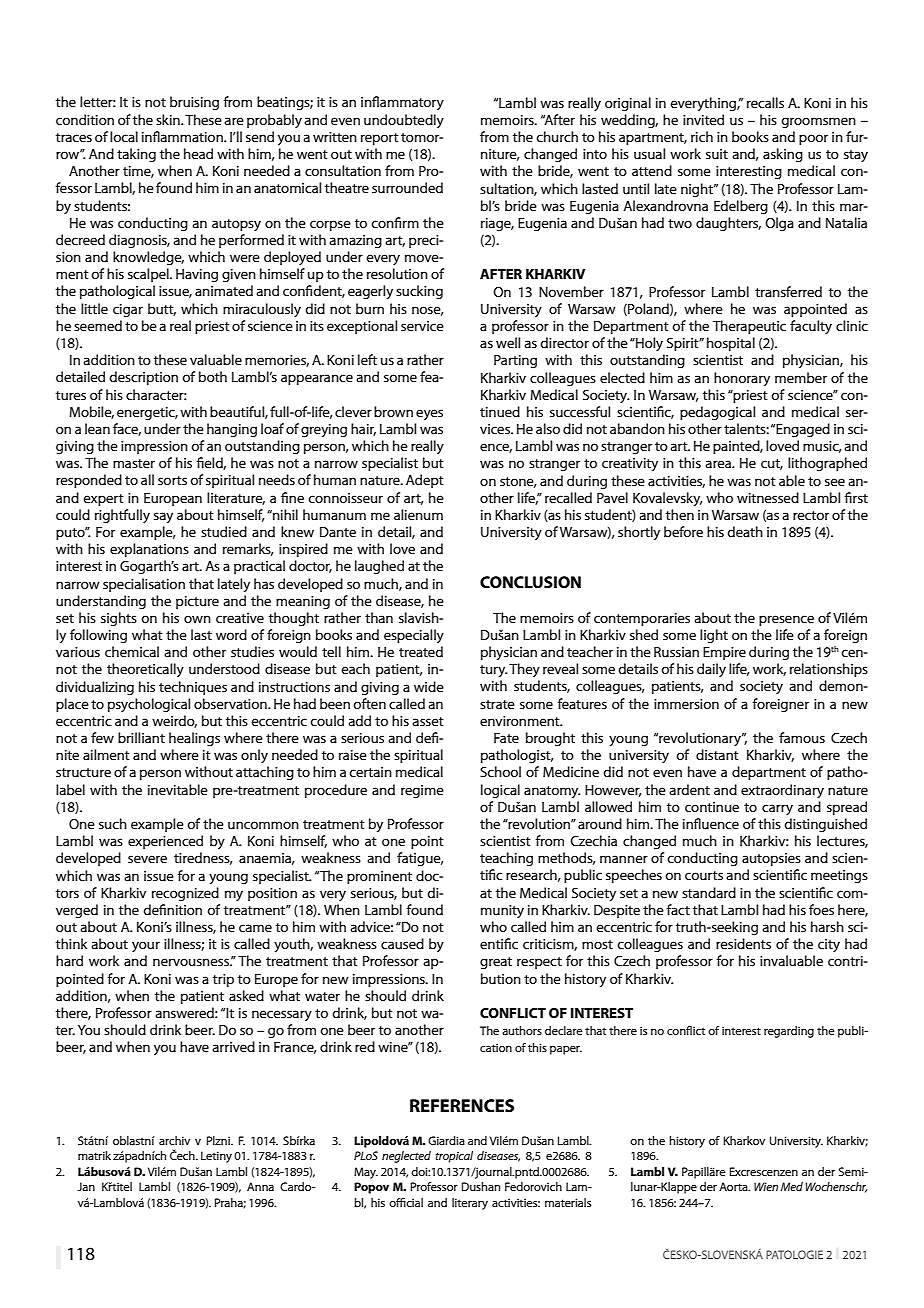 The height and width of the screenshot is (1308, 924). Describe the element at coordinates (765, 102) in the screenshot. I see `recalls` at that location.
